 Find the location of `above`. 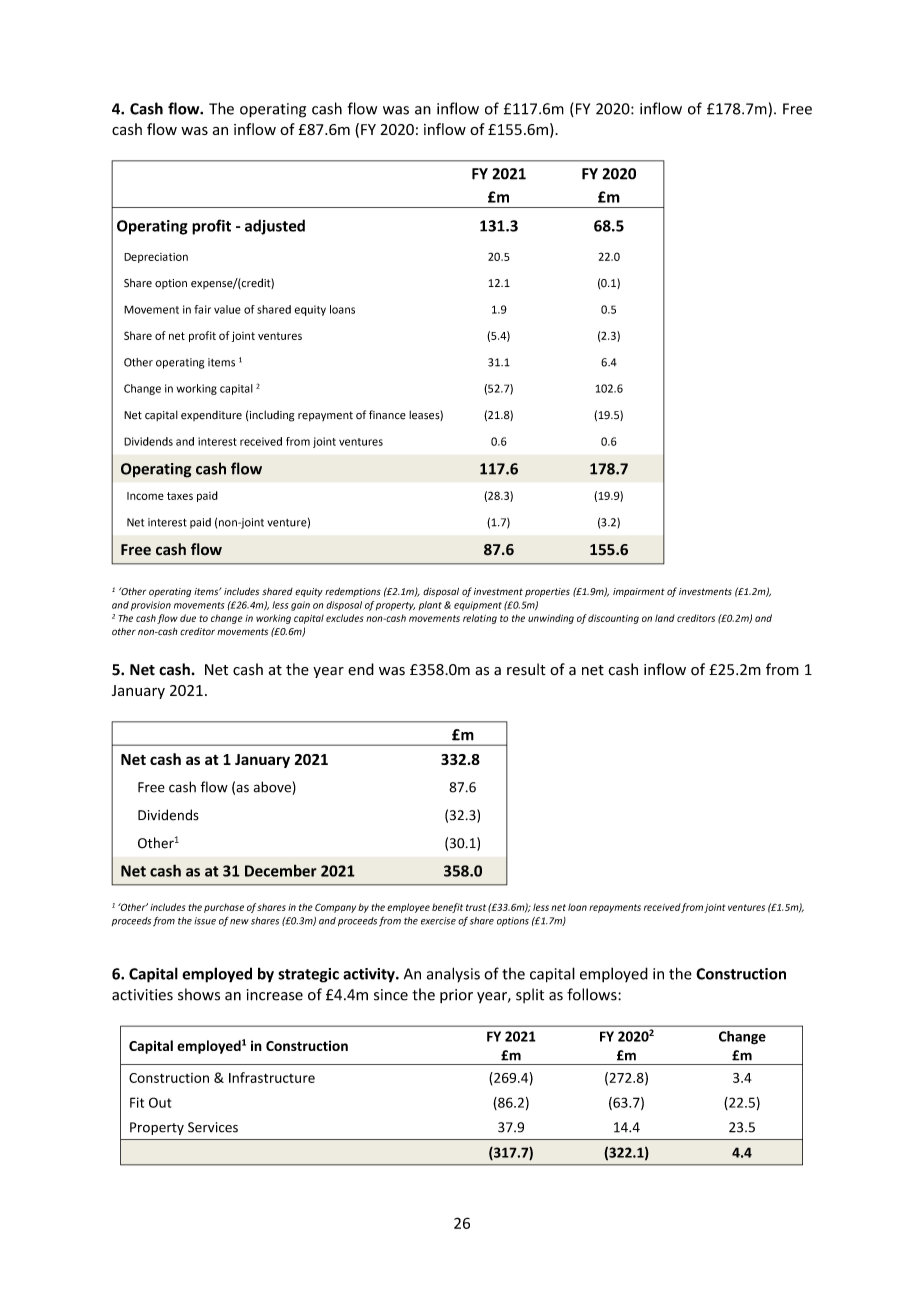

above is located at coordinates (272, 787).
